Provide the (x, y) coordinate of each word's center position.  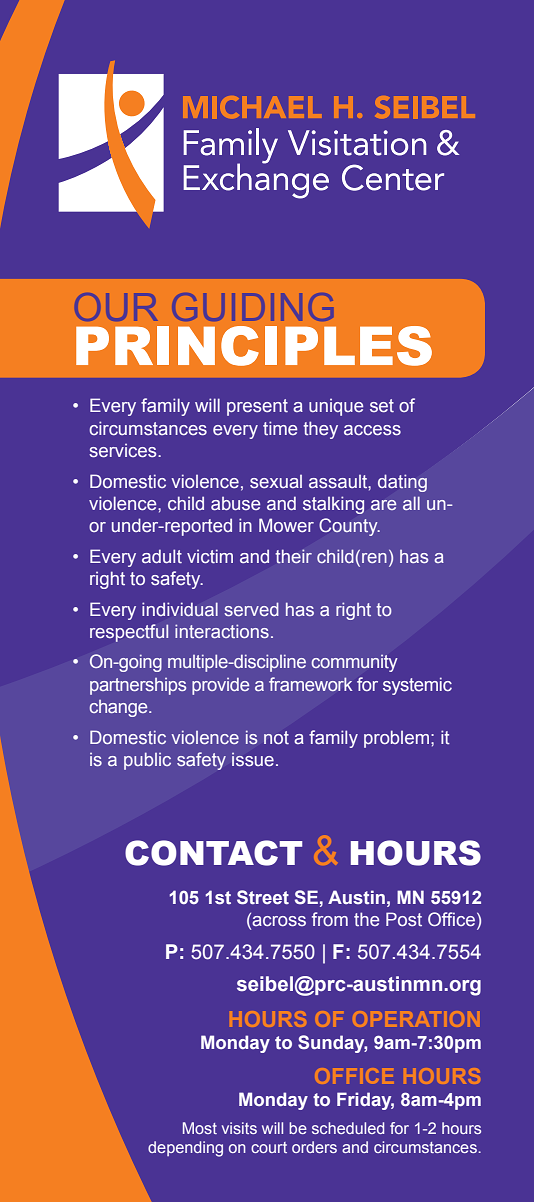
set (382, 406)
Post (404, 919)
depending (185, 1149)
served (251, 609)
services (124, 451)
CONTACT (213, 853)
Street (263, 897)
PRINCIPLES (254, 346)
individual (180, 609)
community (354, 663)
